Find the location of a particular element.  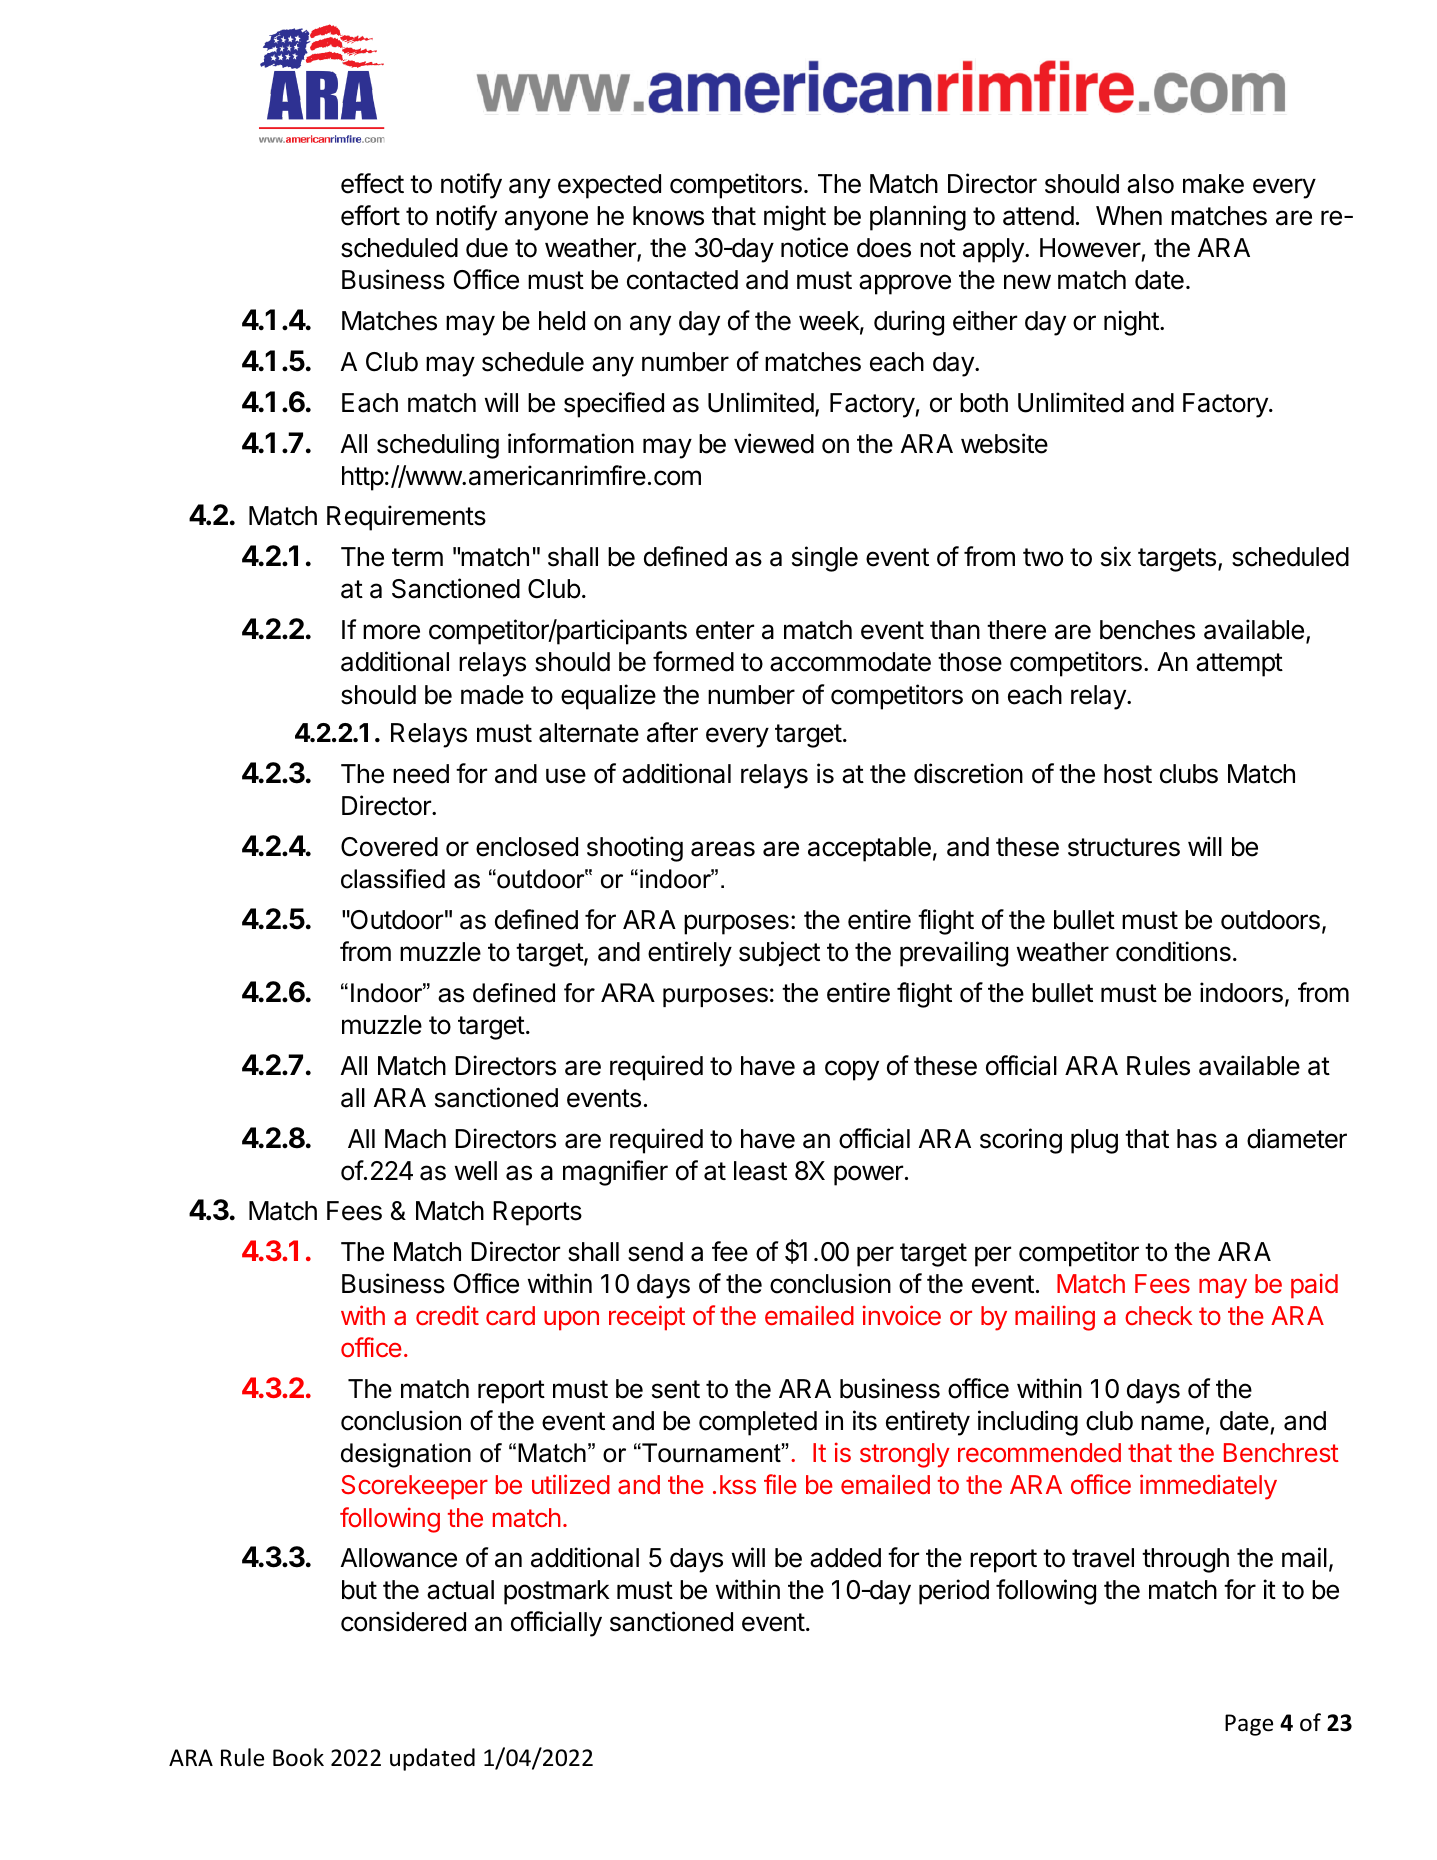

conditions is located at coordinates (1173, 951).
